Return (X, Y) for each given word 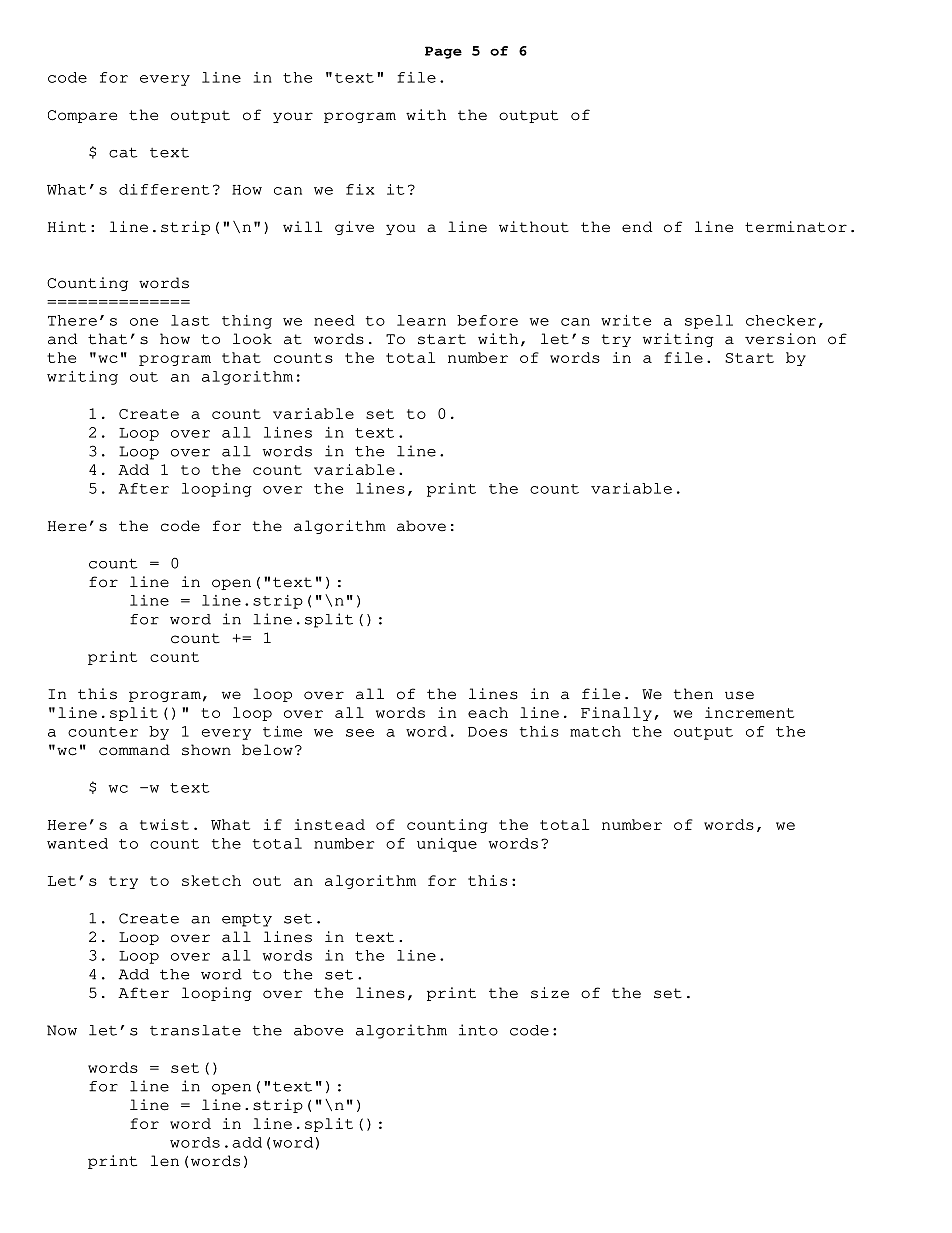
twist (164, 824)
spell (709, 322)
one (144, 322)
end (637, 227)
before (487, 320)
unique (447, 845)
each (488, 712)
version (780, 339)
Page (443, 52)
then (693, 694)
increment (749, 712)
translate (195, 1030)
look (252, 339)
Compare (82, 116)
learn (421, 320)
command (134, 750)
